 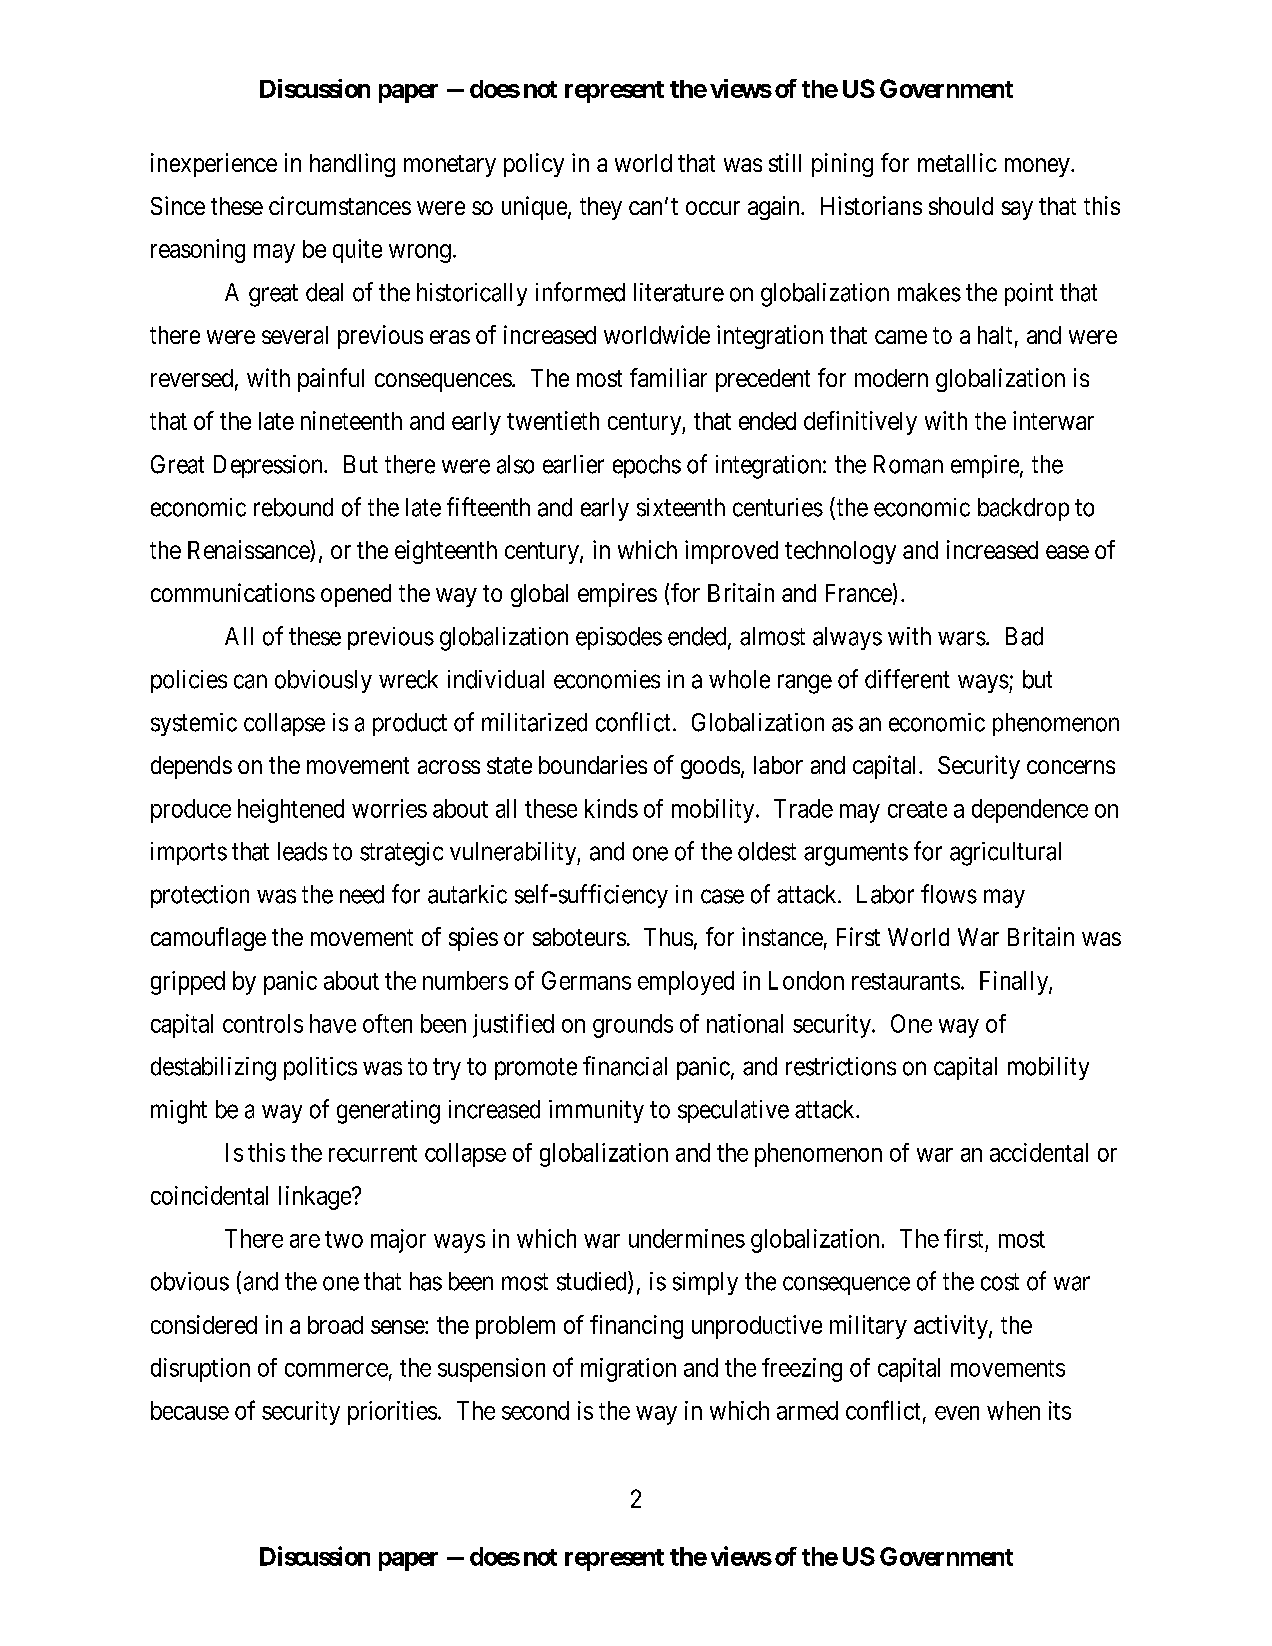 What do you see at coordinates (336, 1370) in the image?
I see `commerce` at bounding box center [336, 1370].
